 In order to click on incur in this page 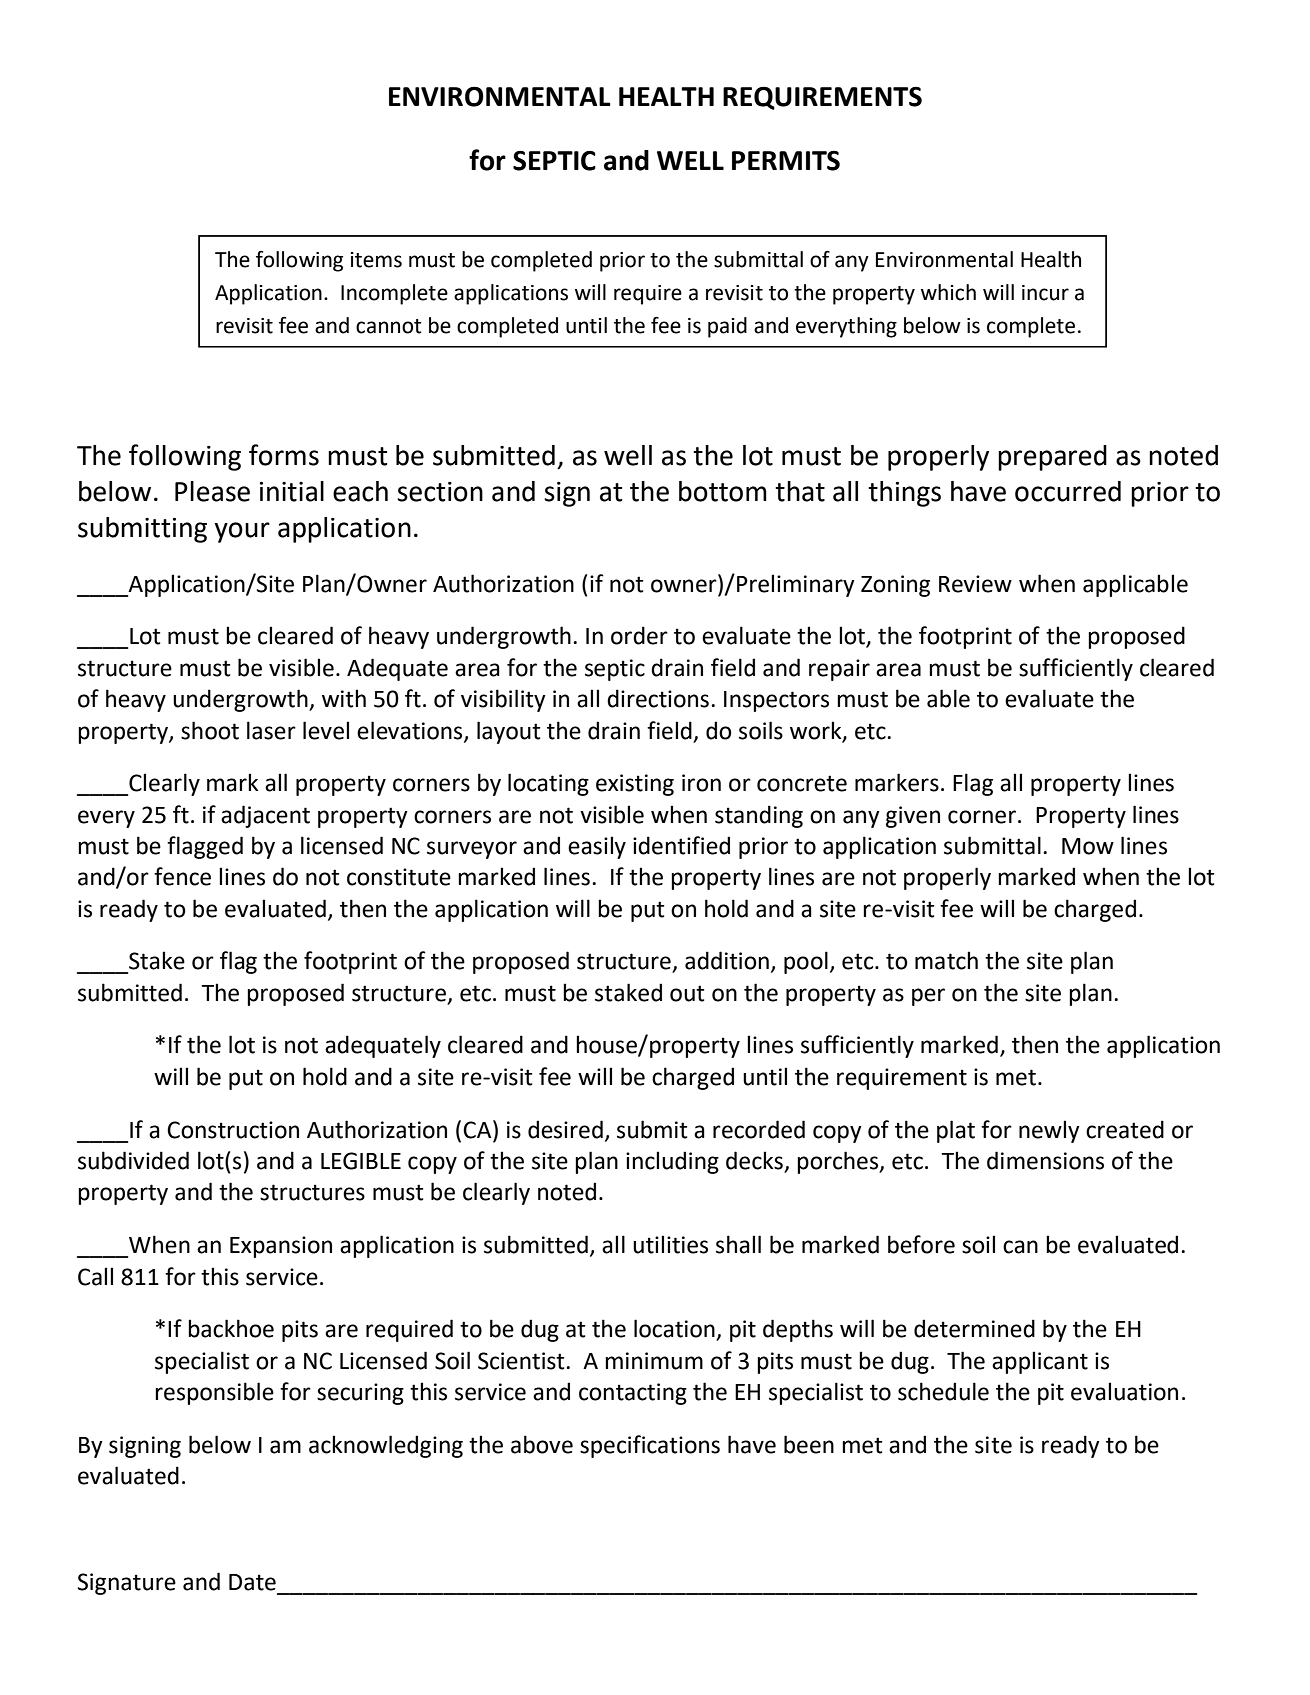, I will do `click(1045, 293)`.
